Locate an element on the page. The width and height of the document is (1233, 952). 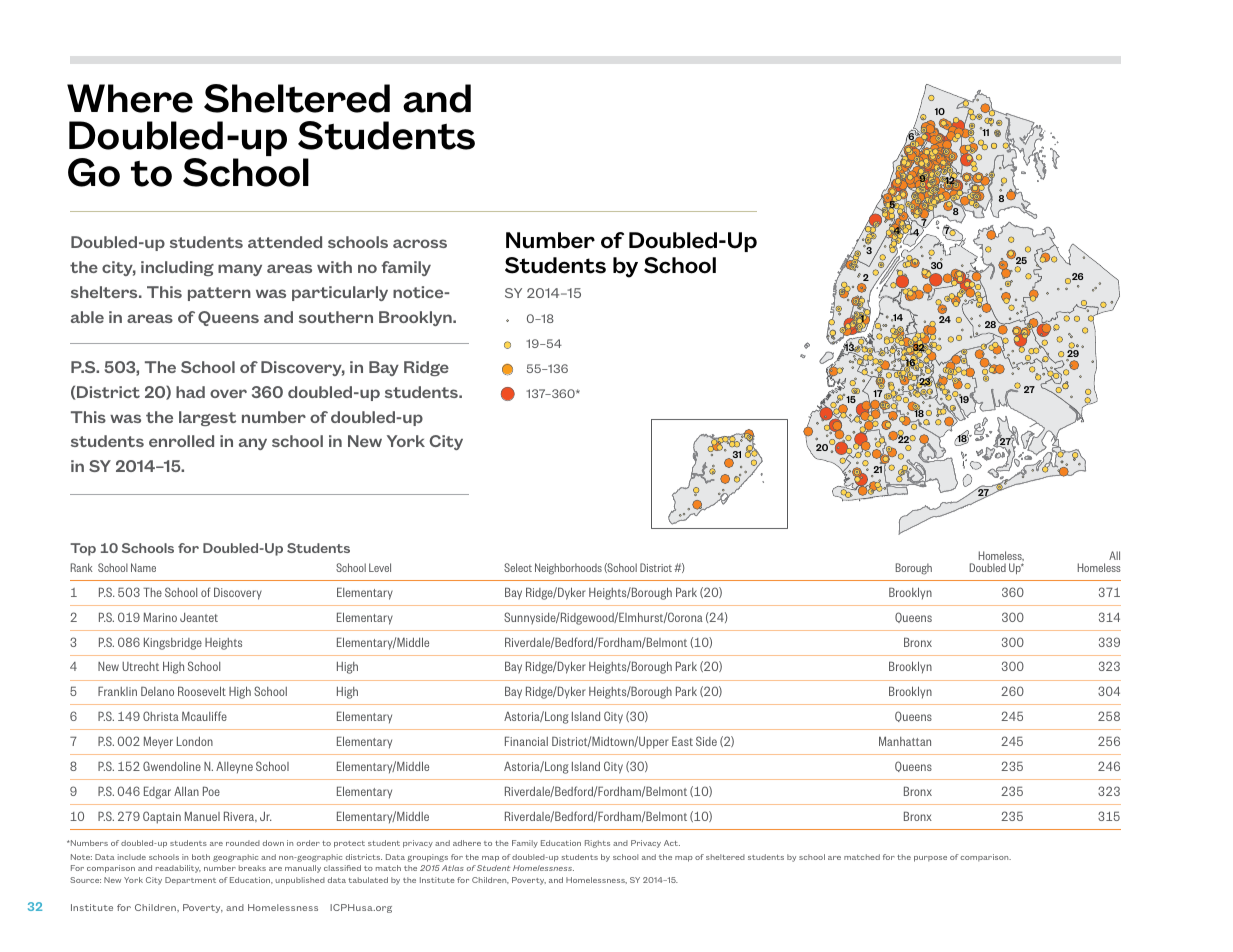
including is located at coordinates (177, 268).
